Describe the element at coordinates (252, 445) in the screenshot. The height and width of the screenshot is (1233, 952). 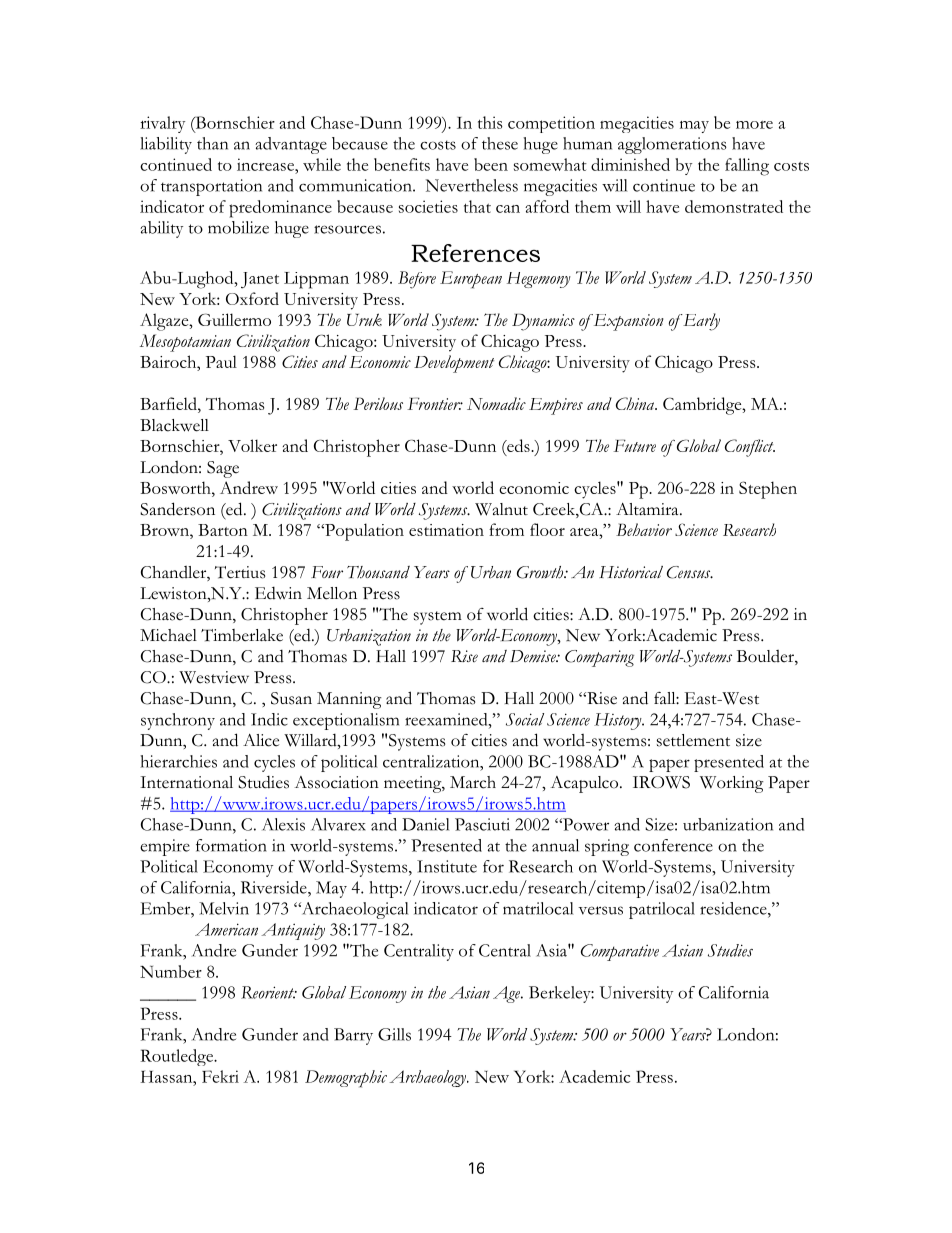
I see `Volker` at that location.
